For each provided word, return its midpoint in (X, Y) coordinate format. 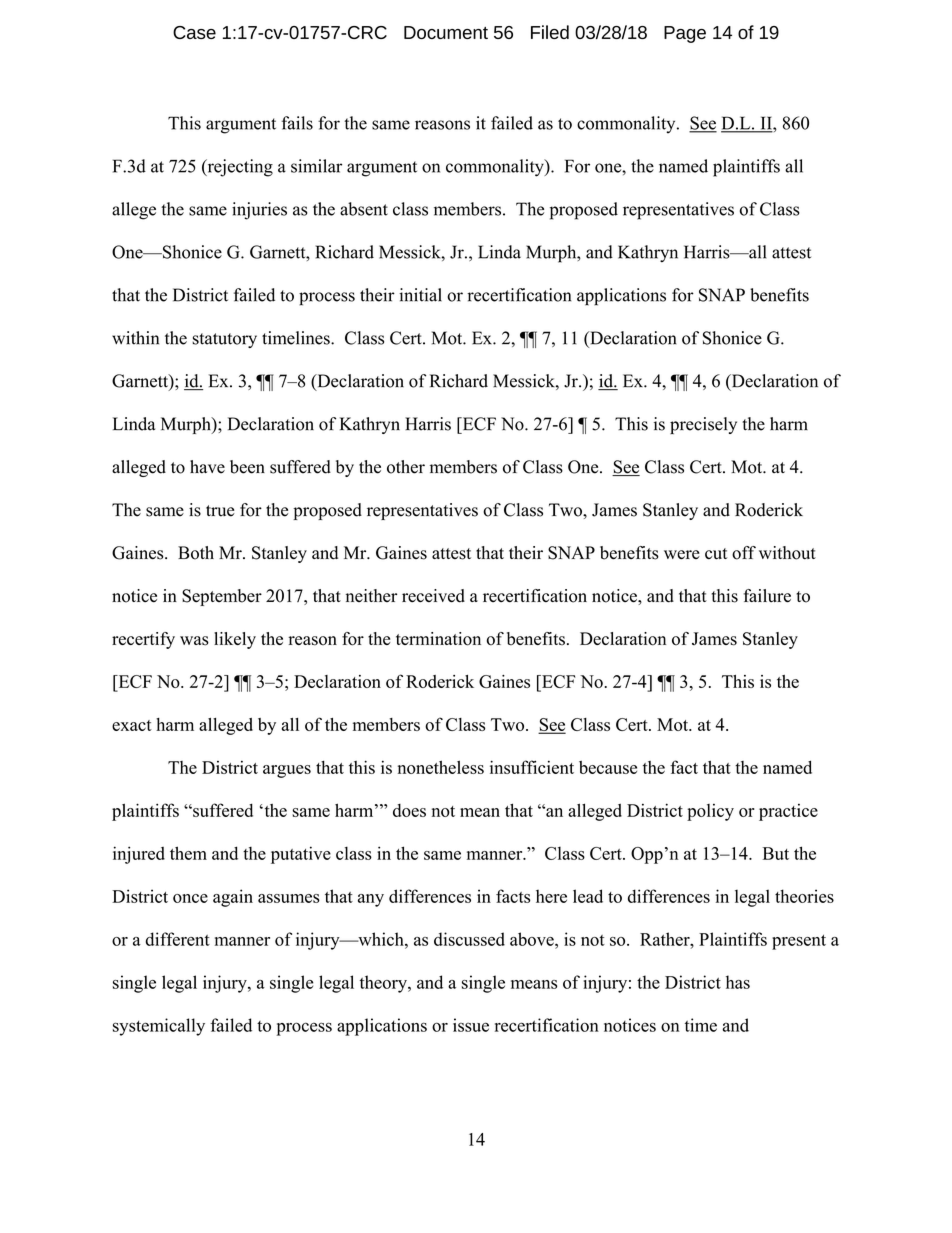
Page (685, 34)
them (188, 853)
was (194, 641)
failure (767, 596)
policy (710, 812)
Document (446, 32)
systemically (159, 1027)
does (409, 810)
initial (420, 295)
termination (438, 639)
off (744, 553)
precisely (703, 425)
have (207, 467)
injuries (259, 211)
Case (194, 32)
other (406, 467)
